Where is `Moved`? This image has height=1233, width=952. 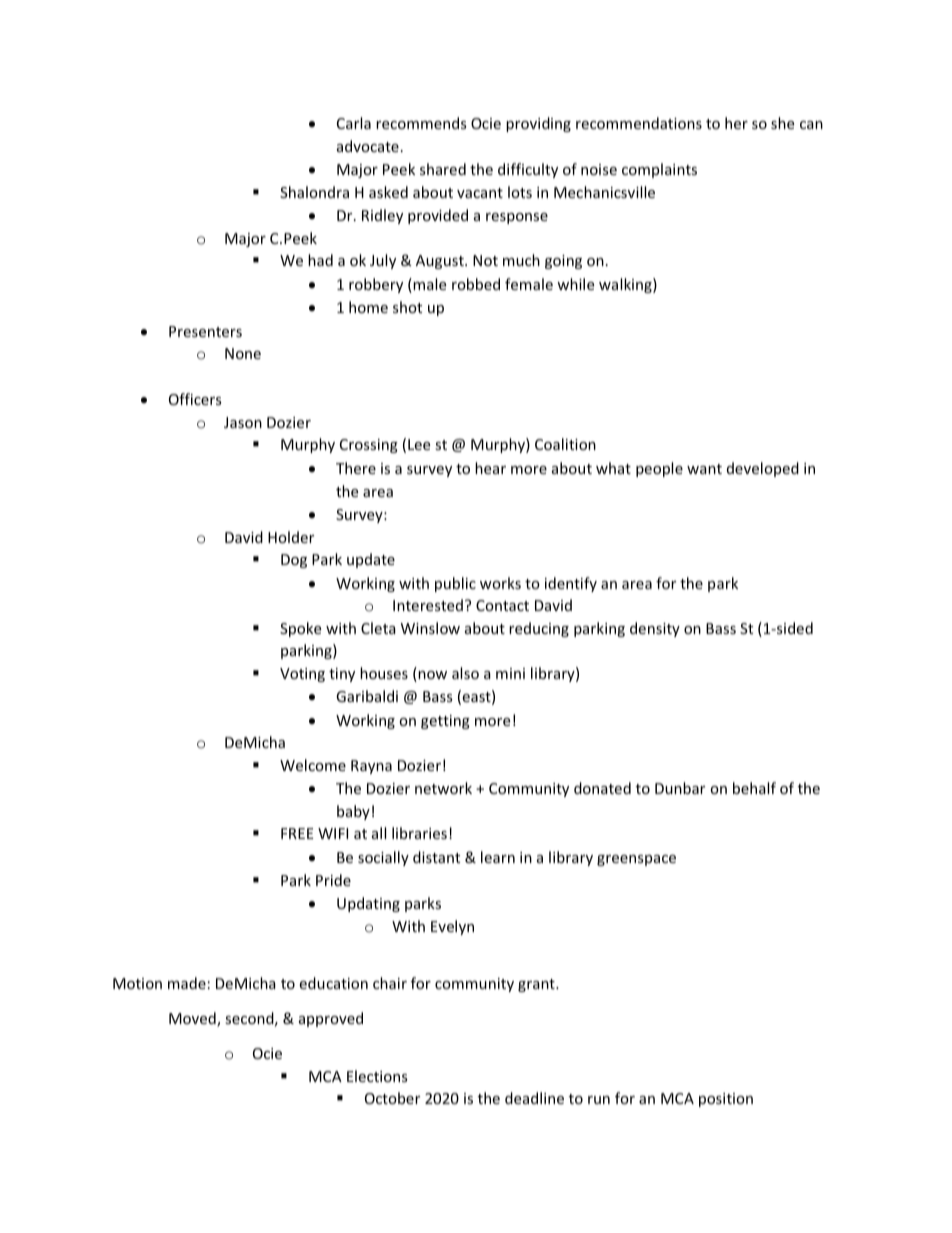
Moved is located at coordinates (193, 1019).
